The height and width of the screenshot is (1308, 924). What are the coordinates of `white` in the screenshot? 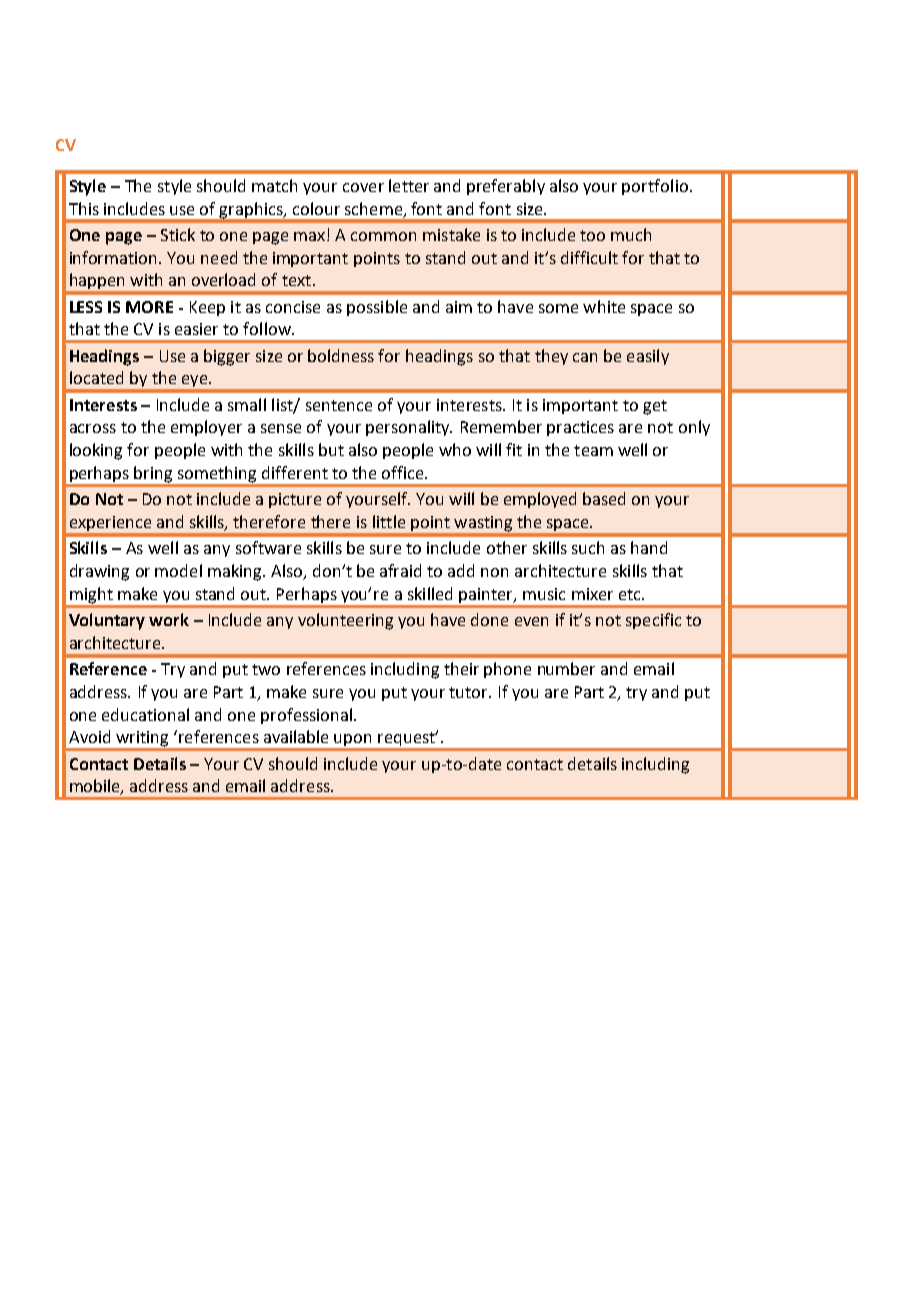 It's located at (604, 306).
